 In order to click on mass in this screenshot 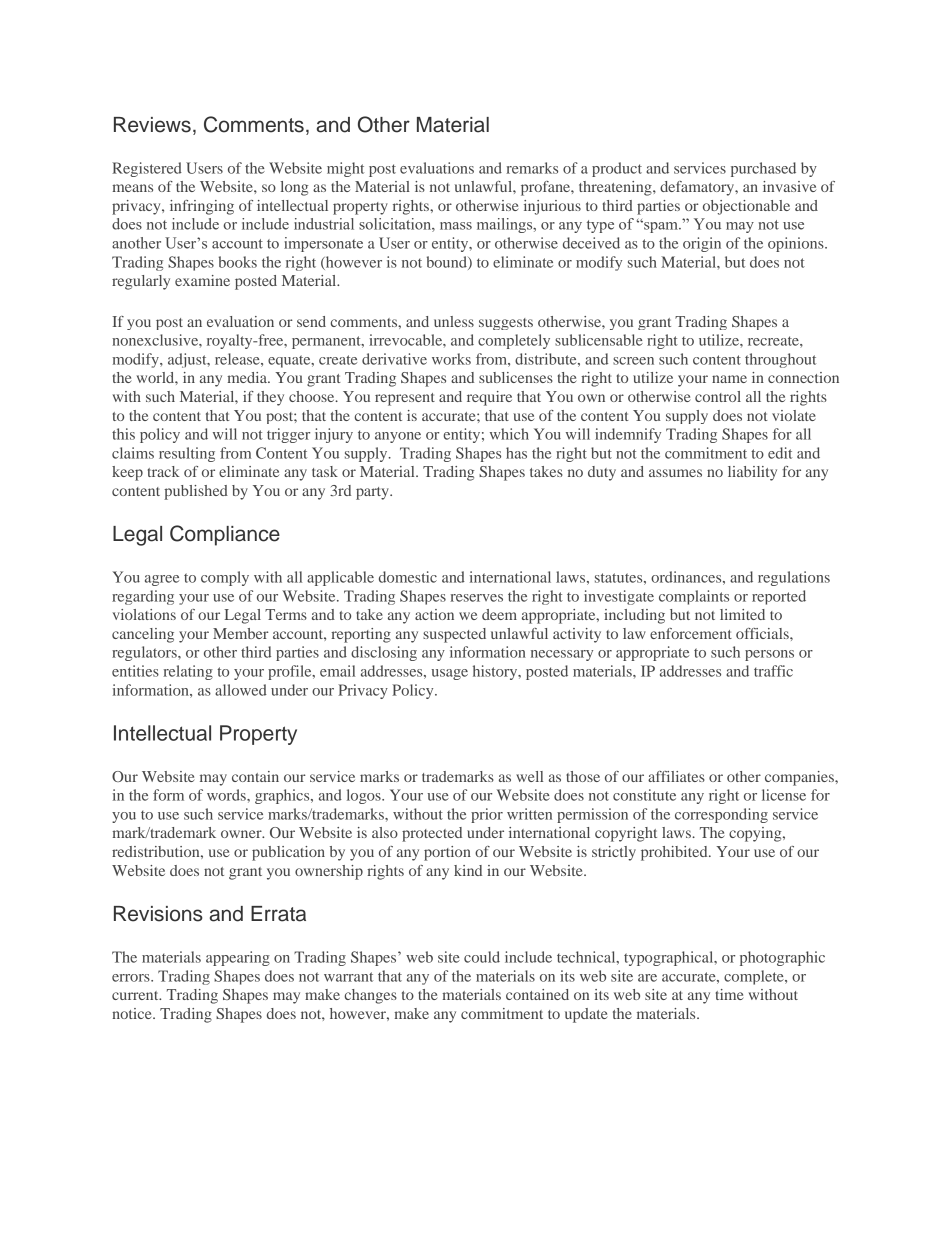, I will do `click(456, 226)`.
